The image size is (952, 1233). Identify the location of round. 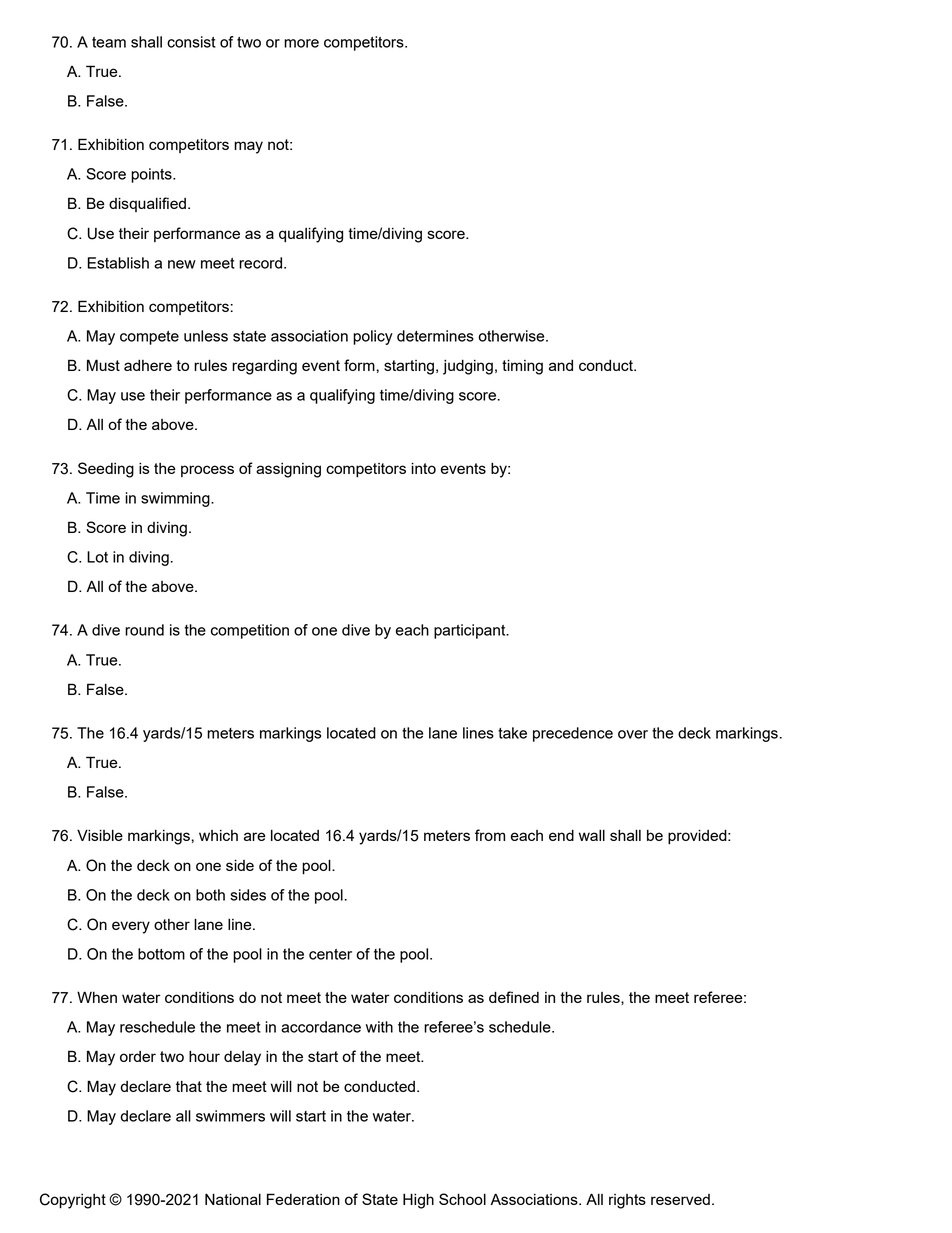
(144, 630).
